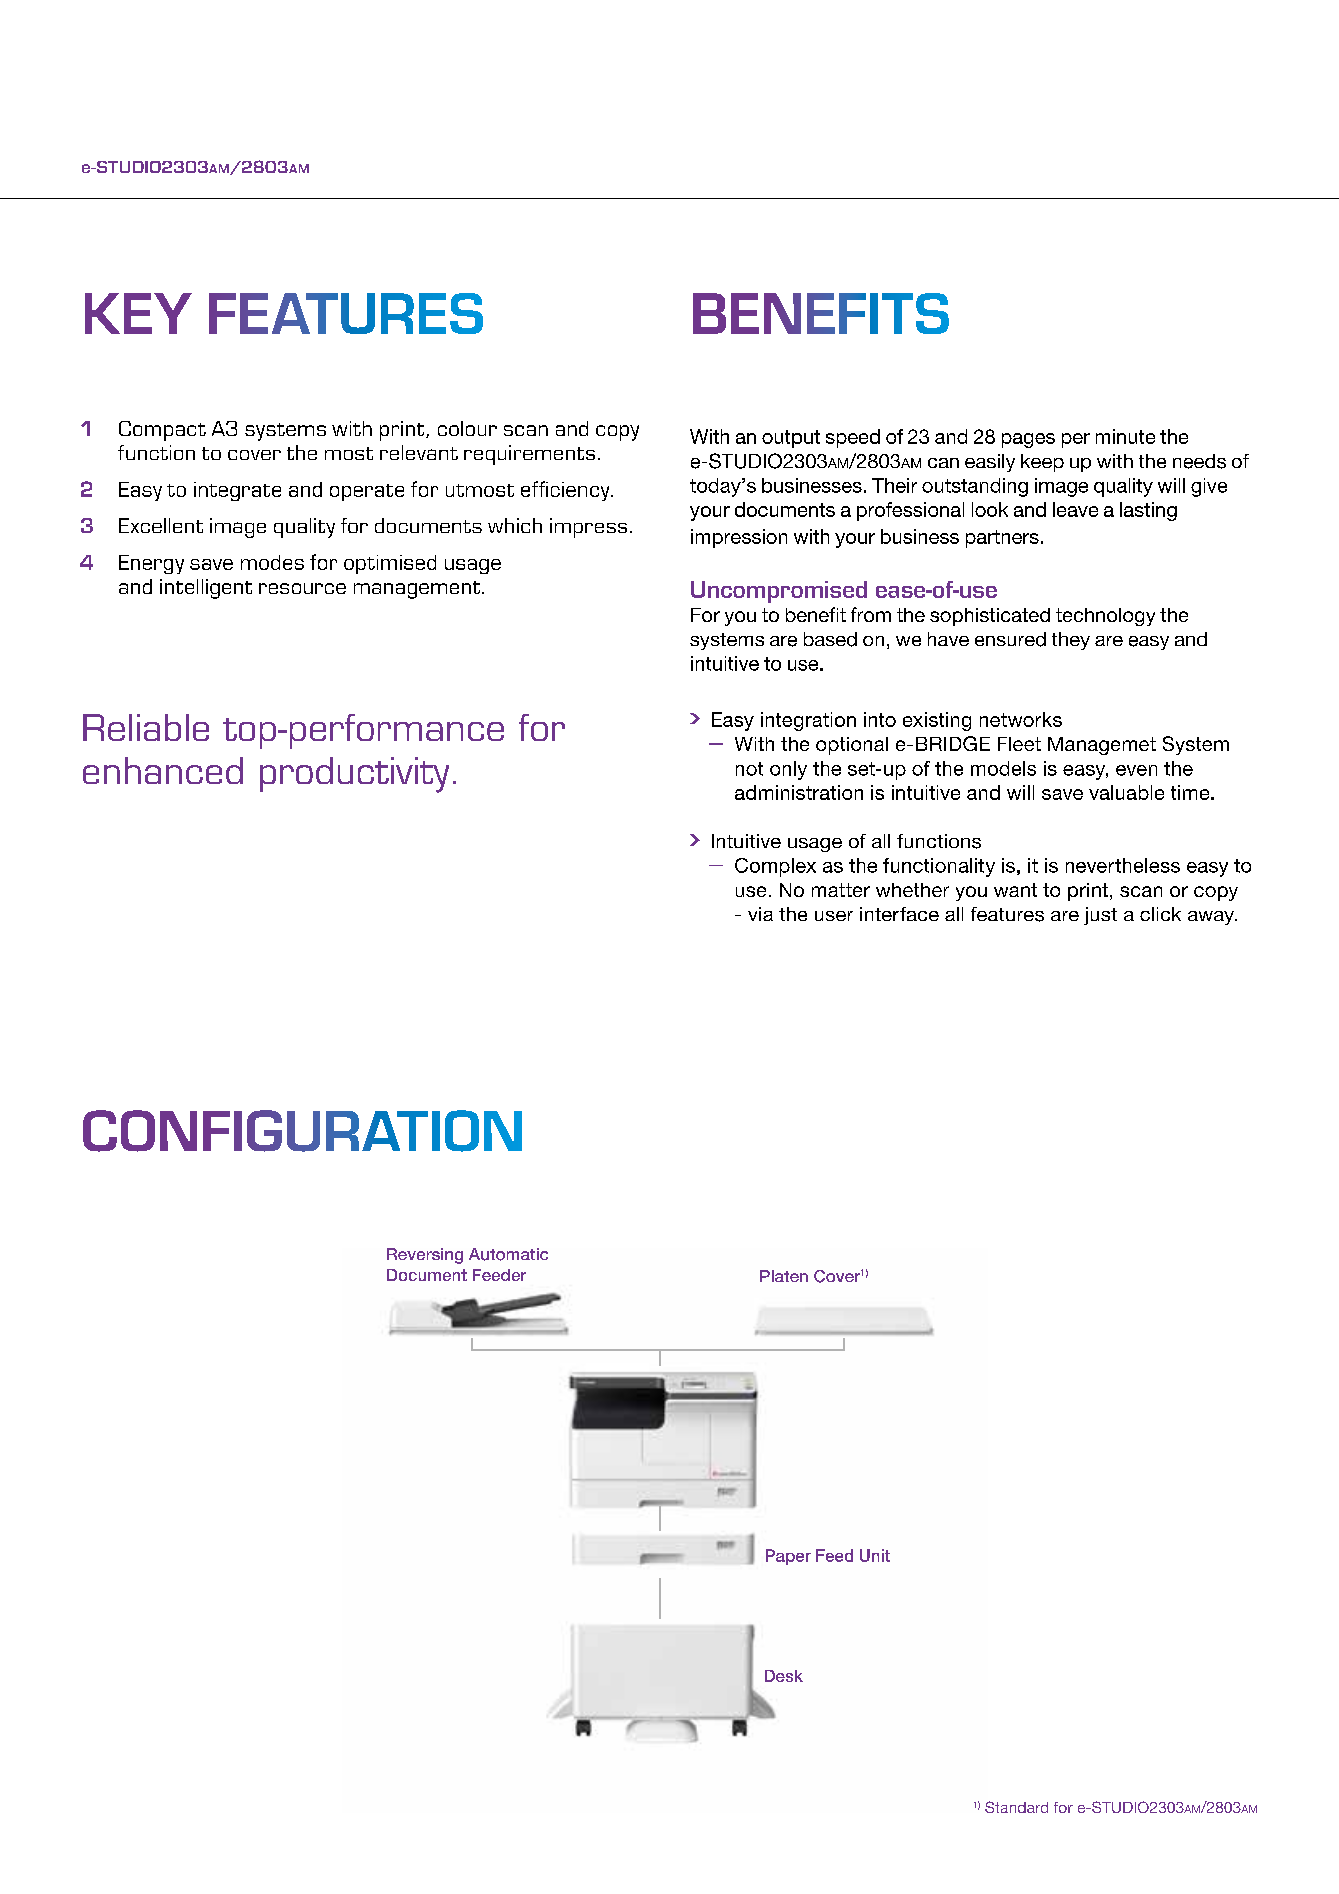 This page has width=1339, height=1894. What do you see at coordinates (138, 313) in the page?
I see `KEY` at bounding box center [138, 313].
